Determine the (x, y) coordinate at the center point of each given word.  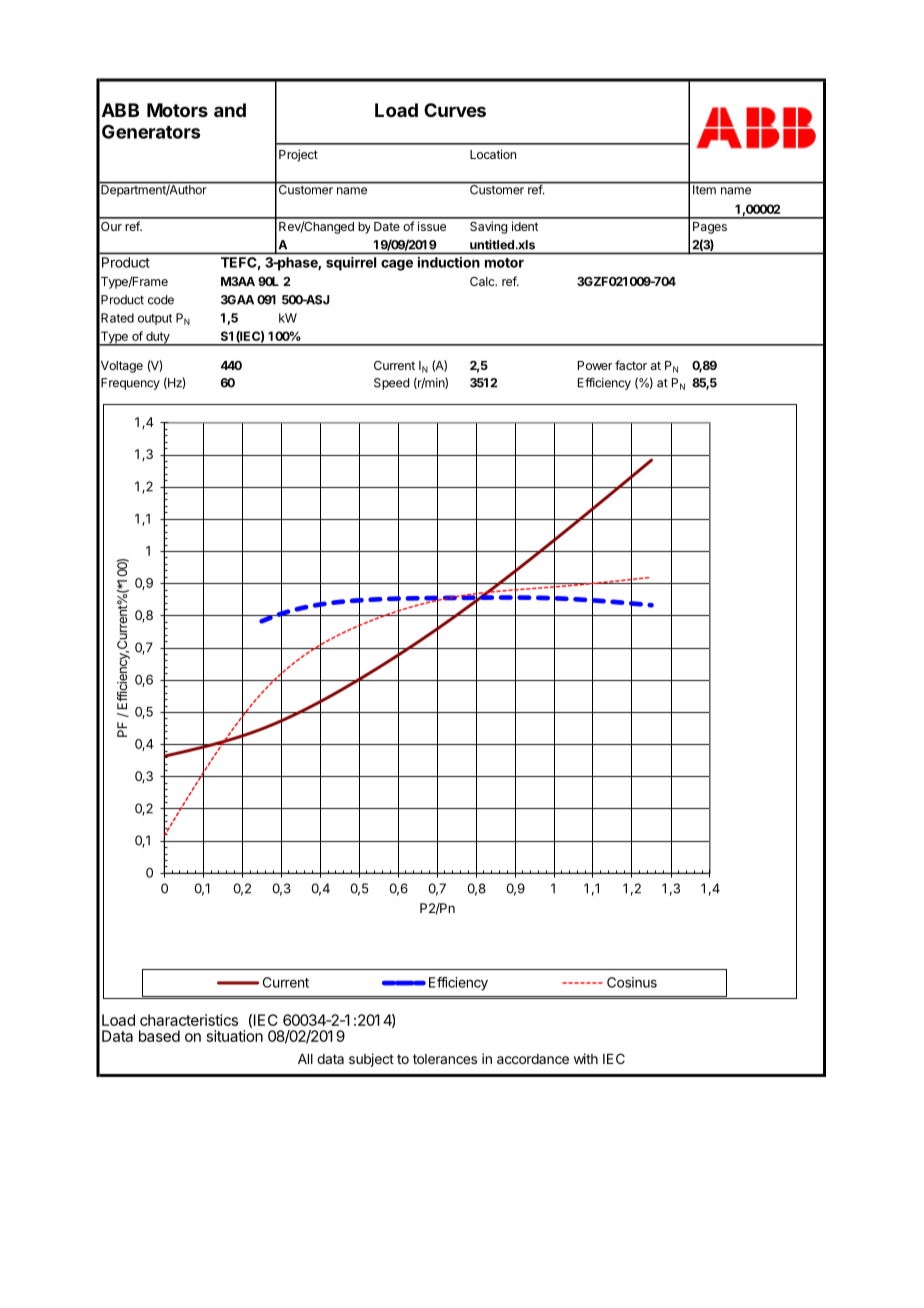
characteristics (189, 1020)
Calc (483, 281)
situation (235, 1036)
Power (595, 365)
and (230, 110)
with (586, 1058)
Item (704, 189)
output (155, 319)
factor (631, 365)
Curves (455, 110)
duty (158, 338)
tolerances (445, 1059)
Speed (391, 384)
